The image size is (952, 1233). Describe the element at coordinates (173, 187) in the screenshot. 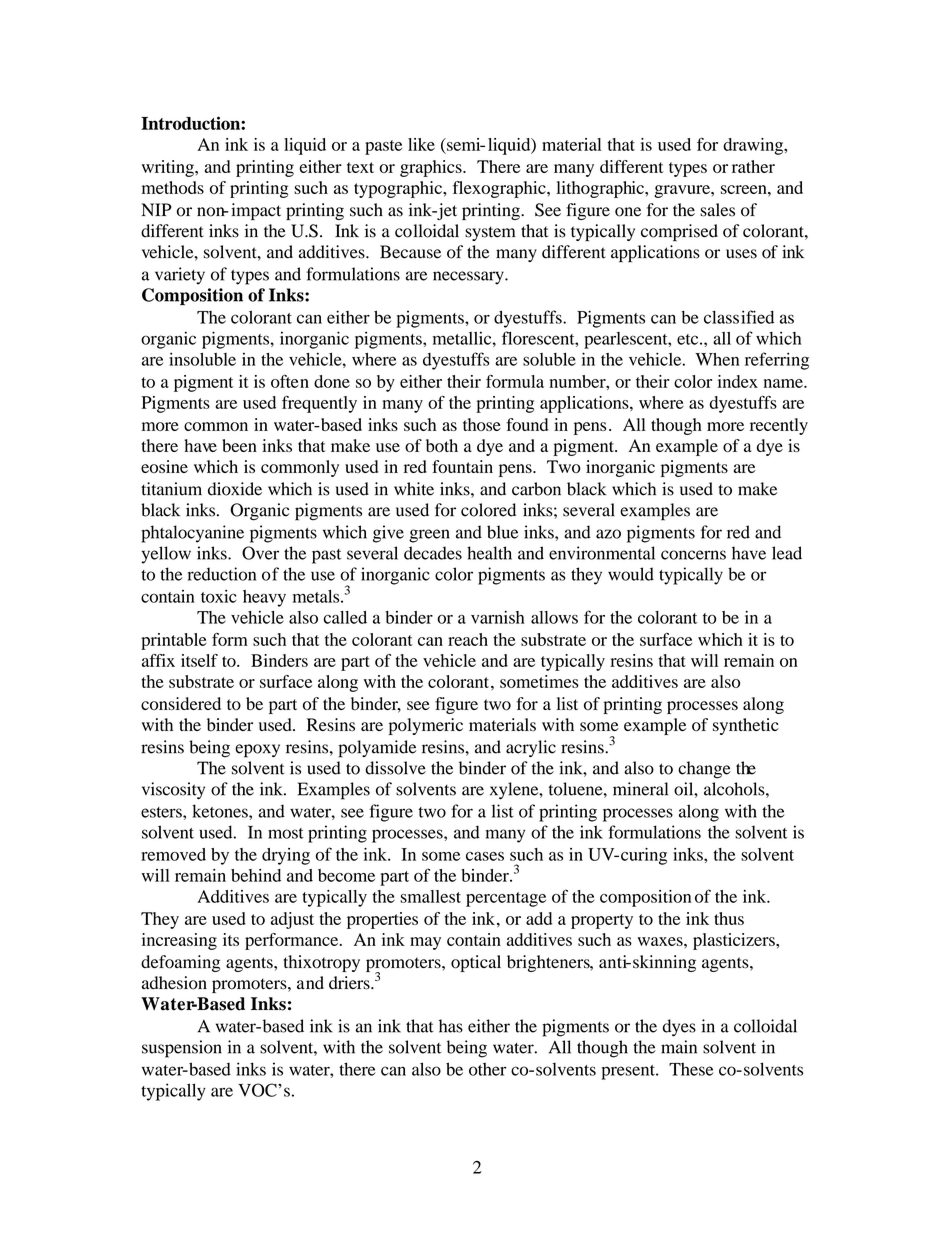

I see `methods` at that location.
